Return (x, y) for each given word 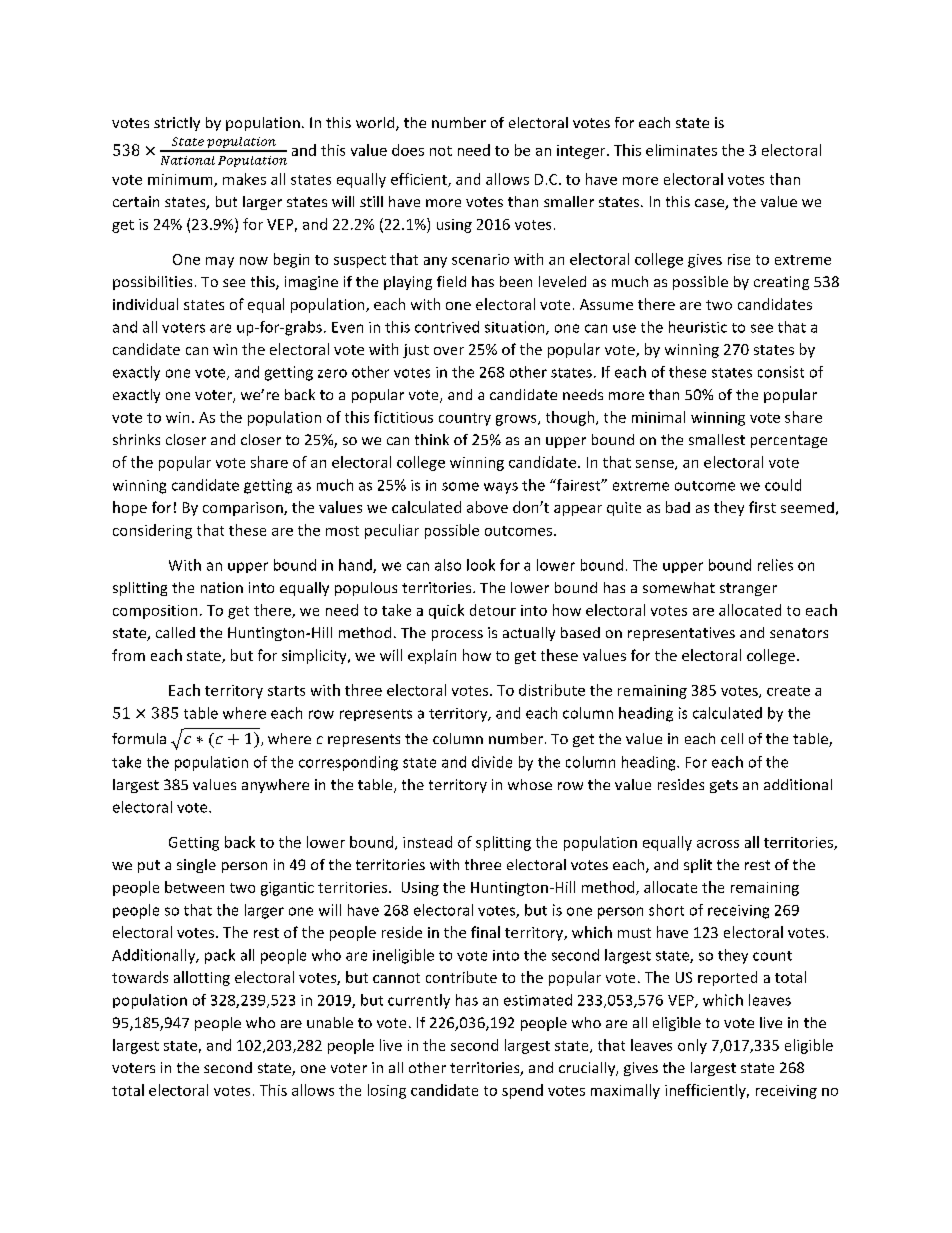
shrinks (136, 439)
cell (732, 738)
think (432, 439)
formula (139, 738)
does (408, 150)
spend (522, 1091)
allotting (202, 978)
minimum (181, 180)
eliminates (681, 150)
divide (492, 762)
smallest (717, 439)
